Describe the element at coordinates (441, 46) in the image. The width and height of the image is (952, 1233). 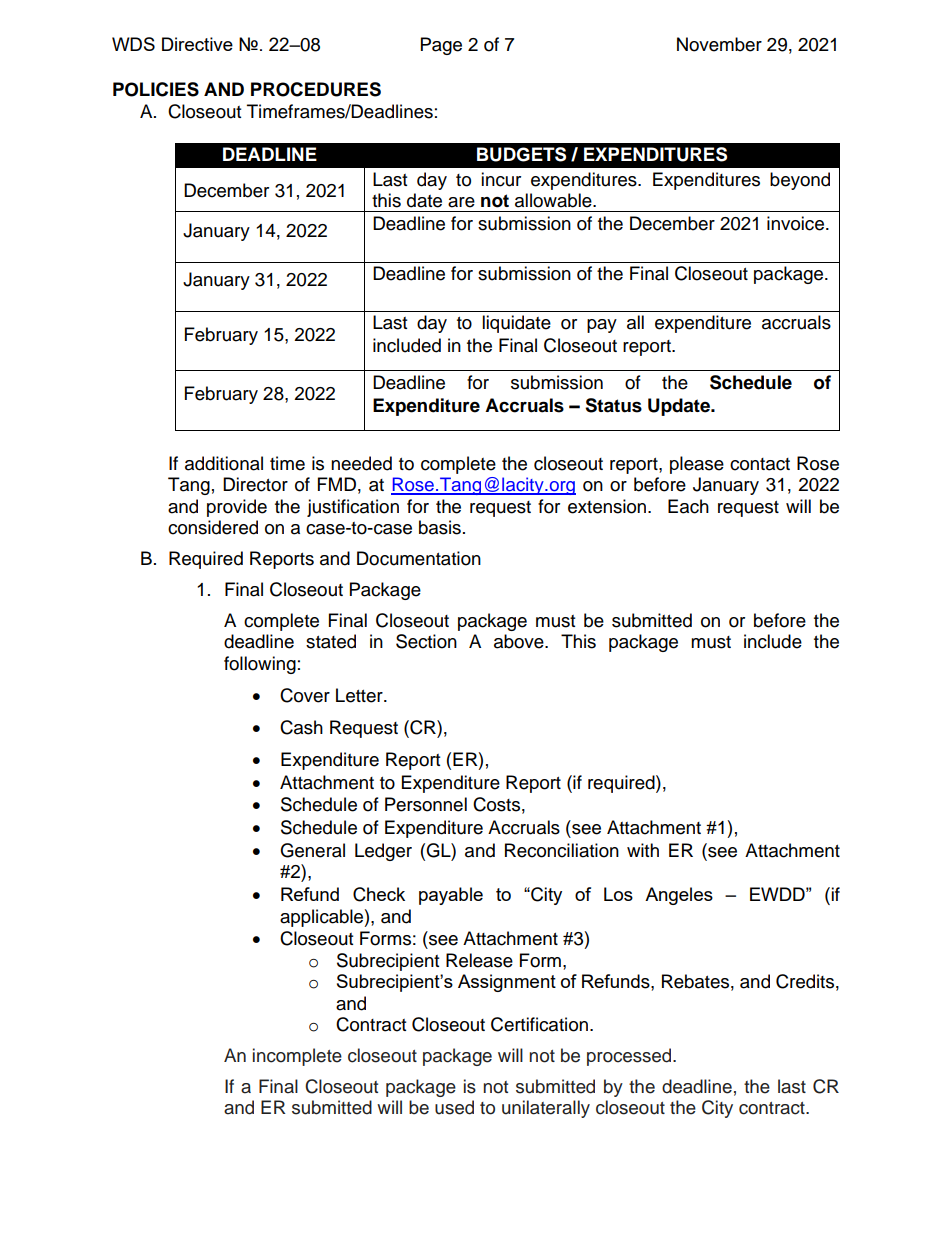
I see `Page` at that location.
